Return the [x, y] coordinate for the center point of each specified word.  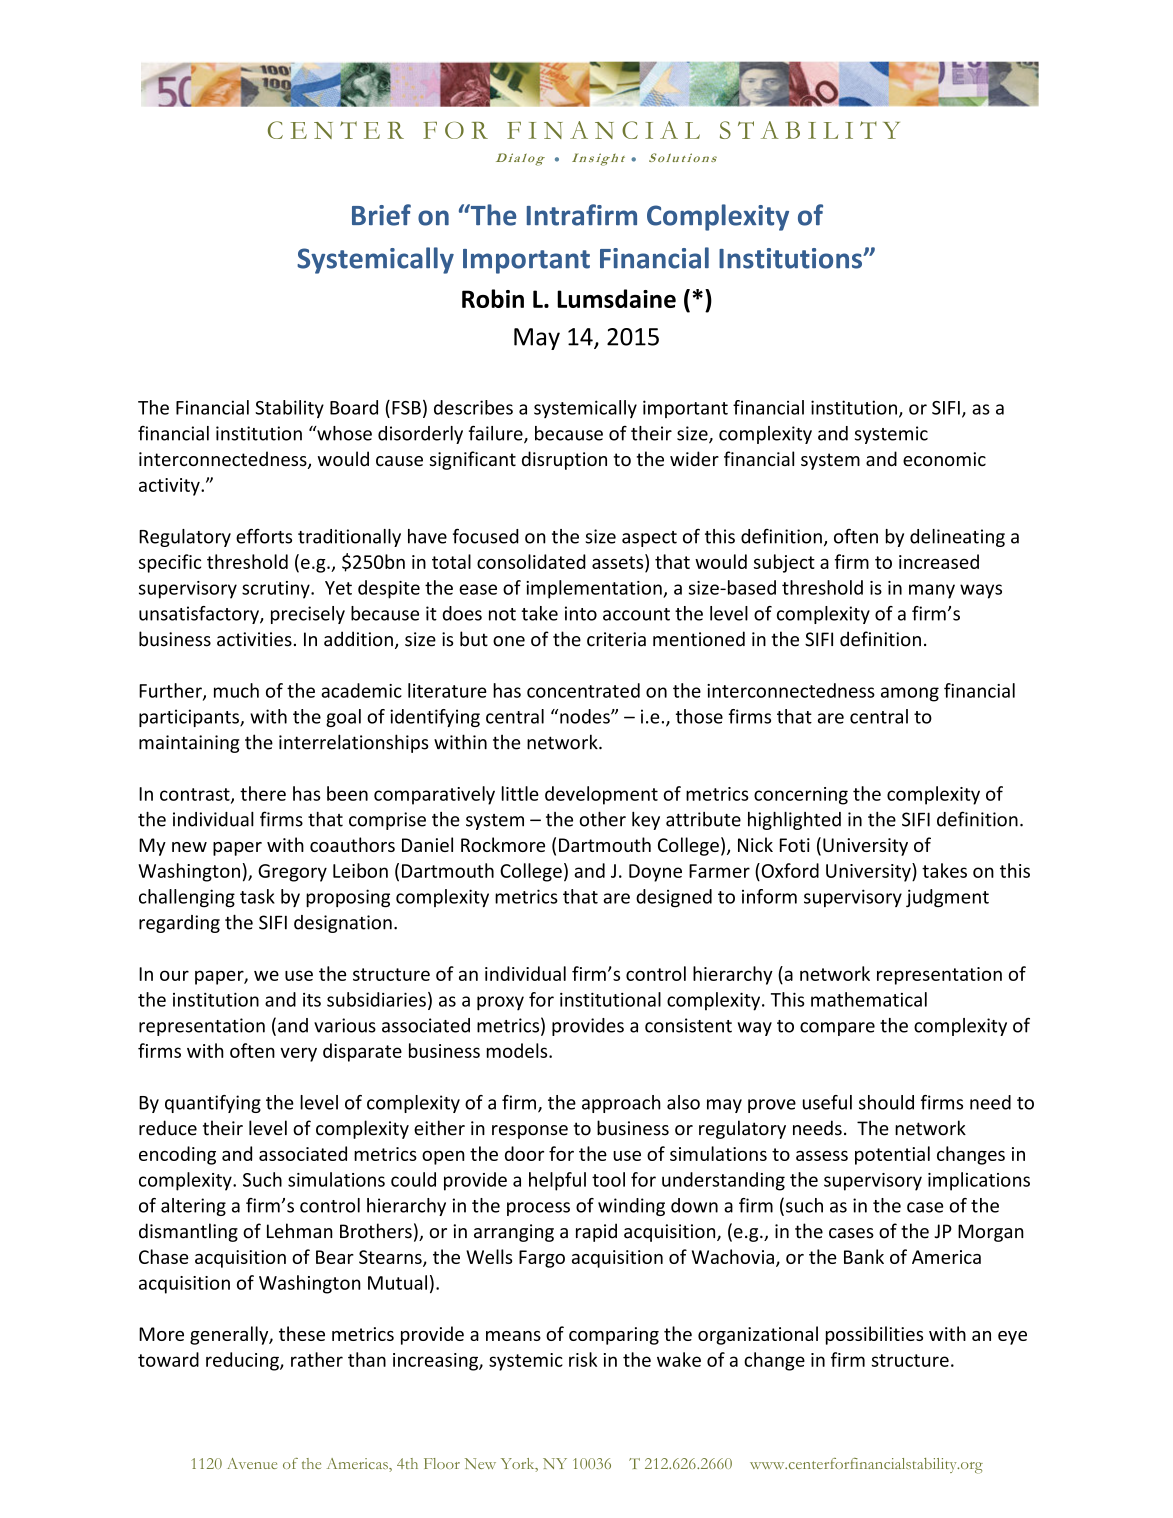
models [518, 1050]
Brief [381, 215]
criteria [616, 639]
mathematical [869, 999]
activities [254, 639]
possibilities [874, 1335]
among [910, 694]
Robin [493, 298]
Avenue [252, 1463]
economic [944, 459]
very [298, 1054]
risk [583, 1359]
